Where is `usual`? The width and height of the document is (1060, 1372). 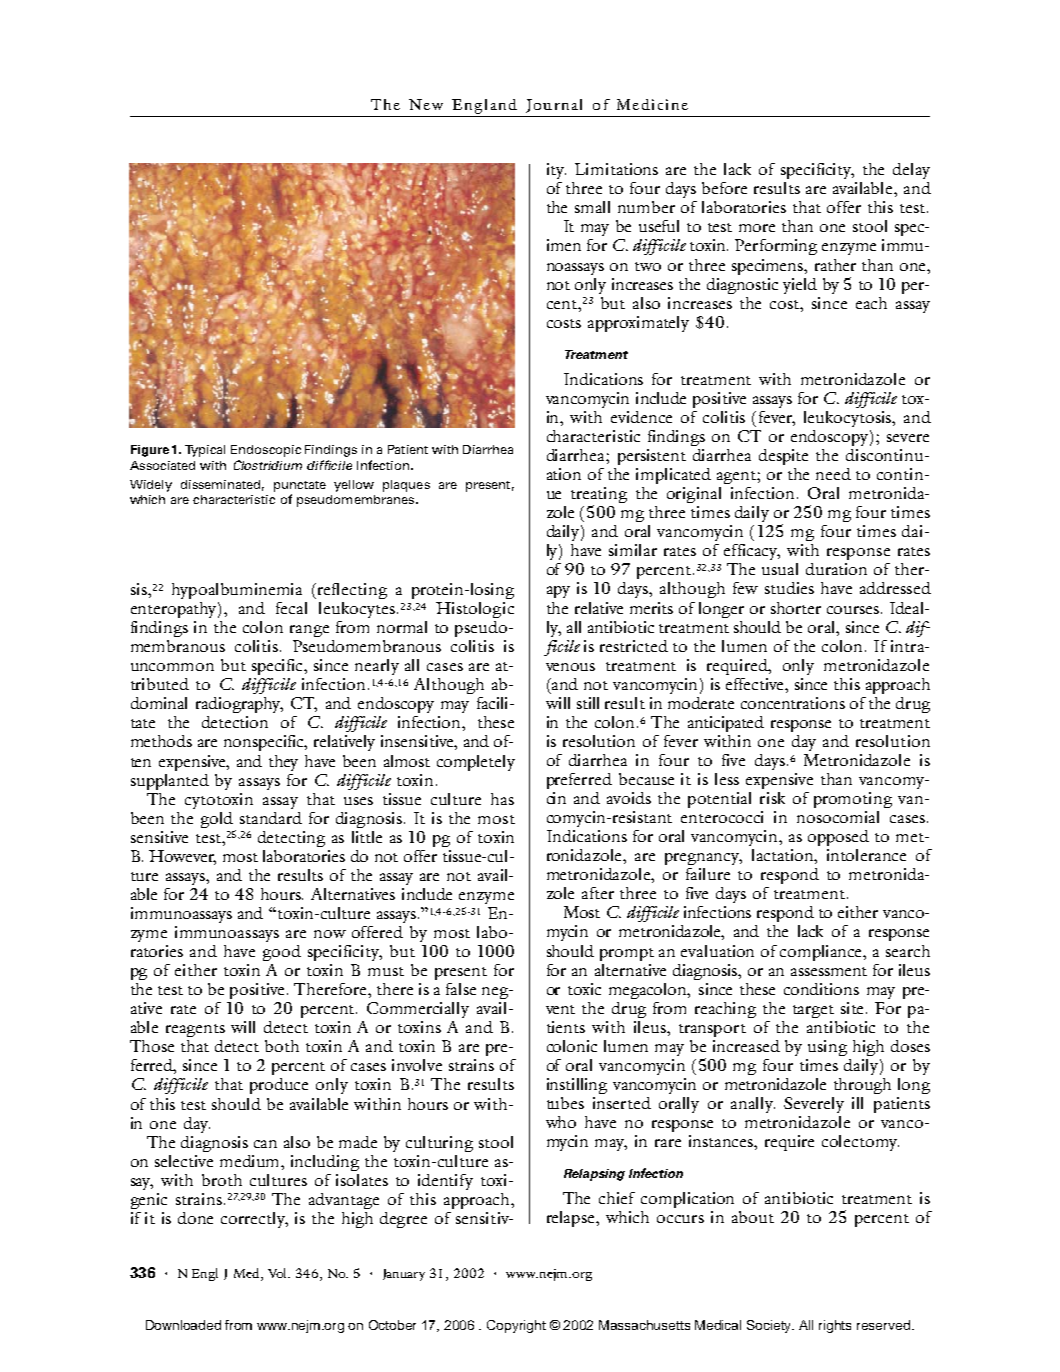
usual is located at coordinates (780, 569).
